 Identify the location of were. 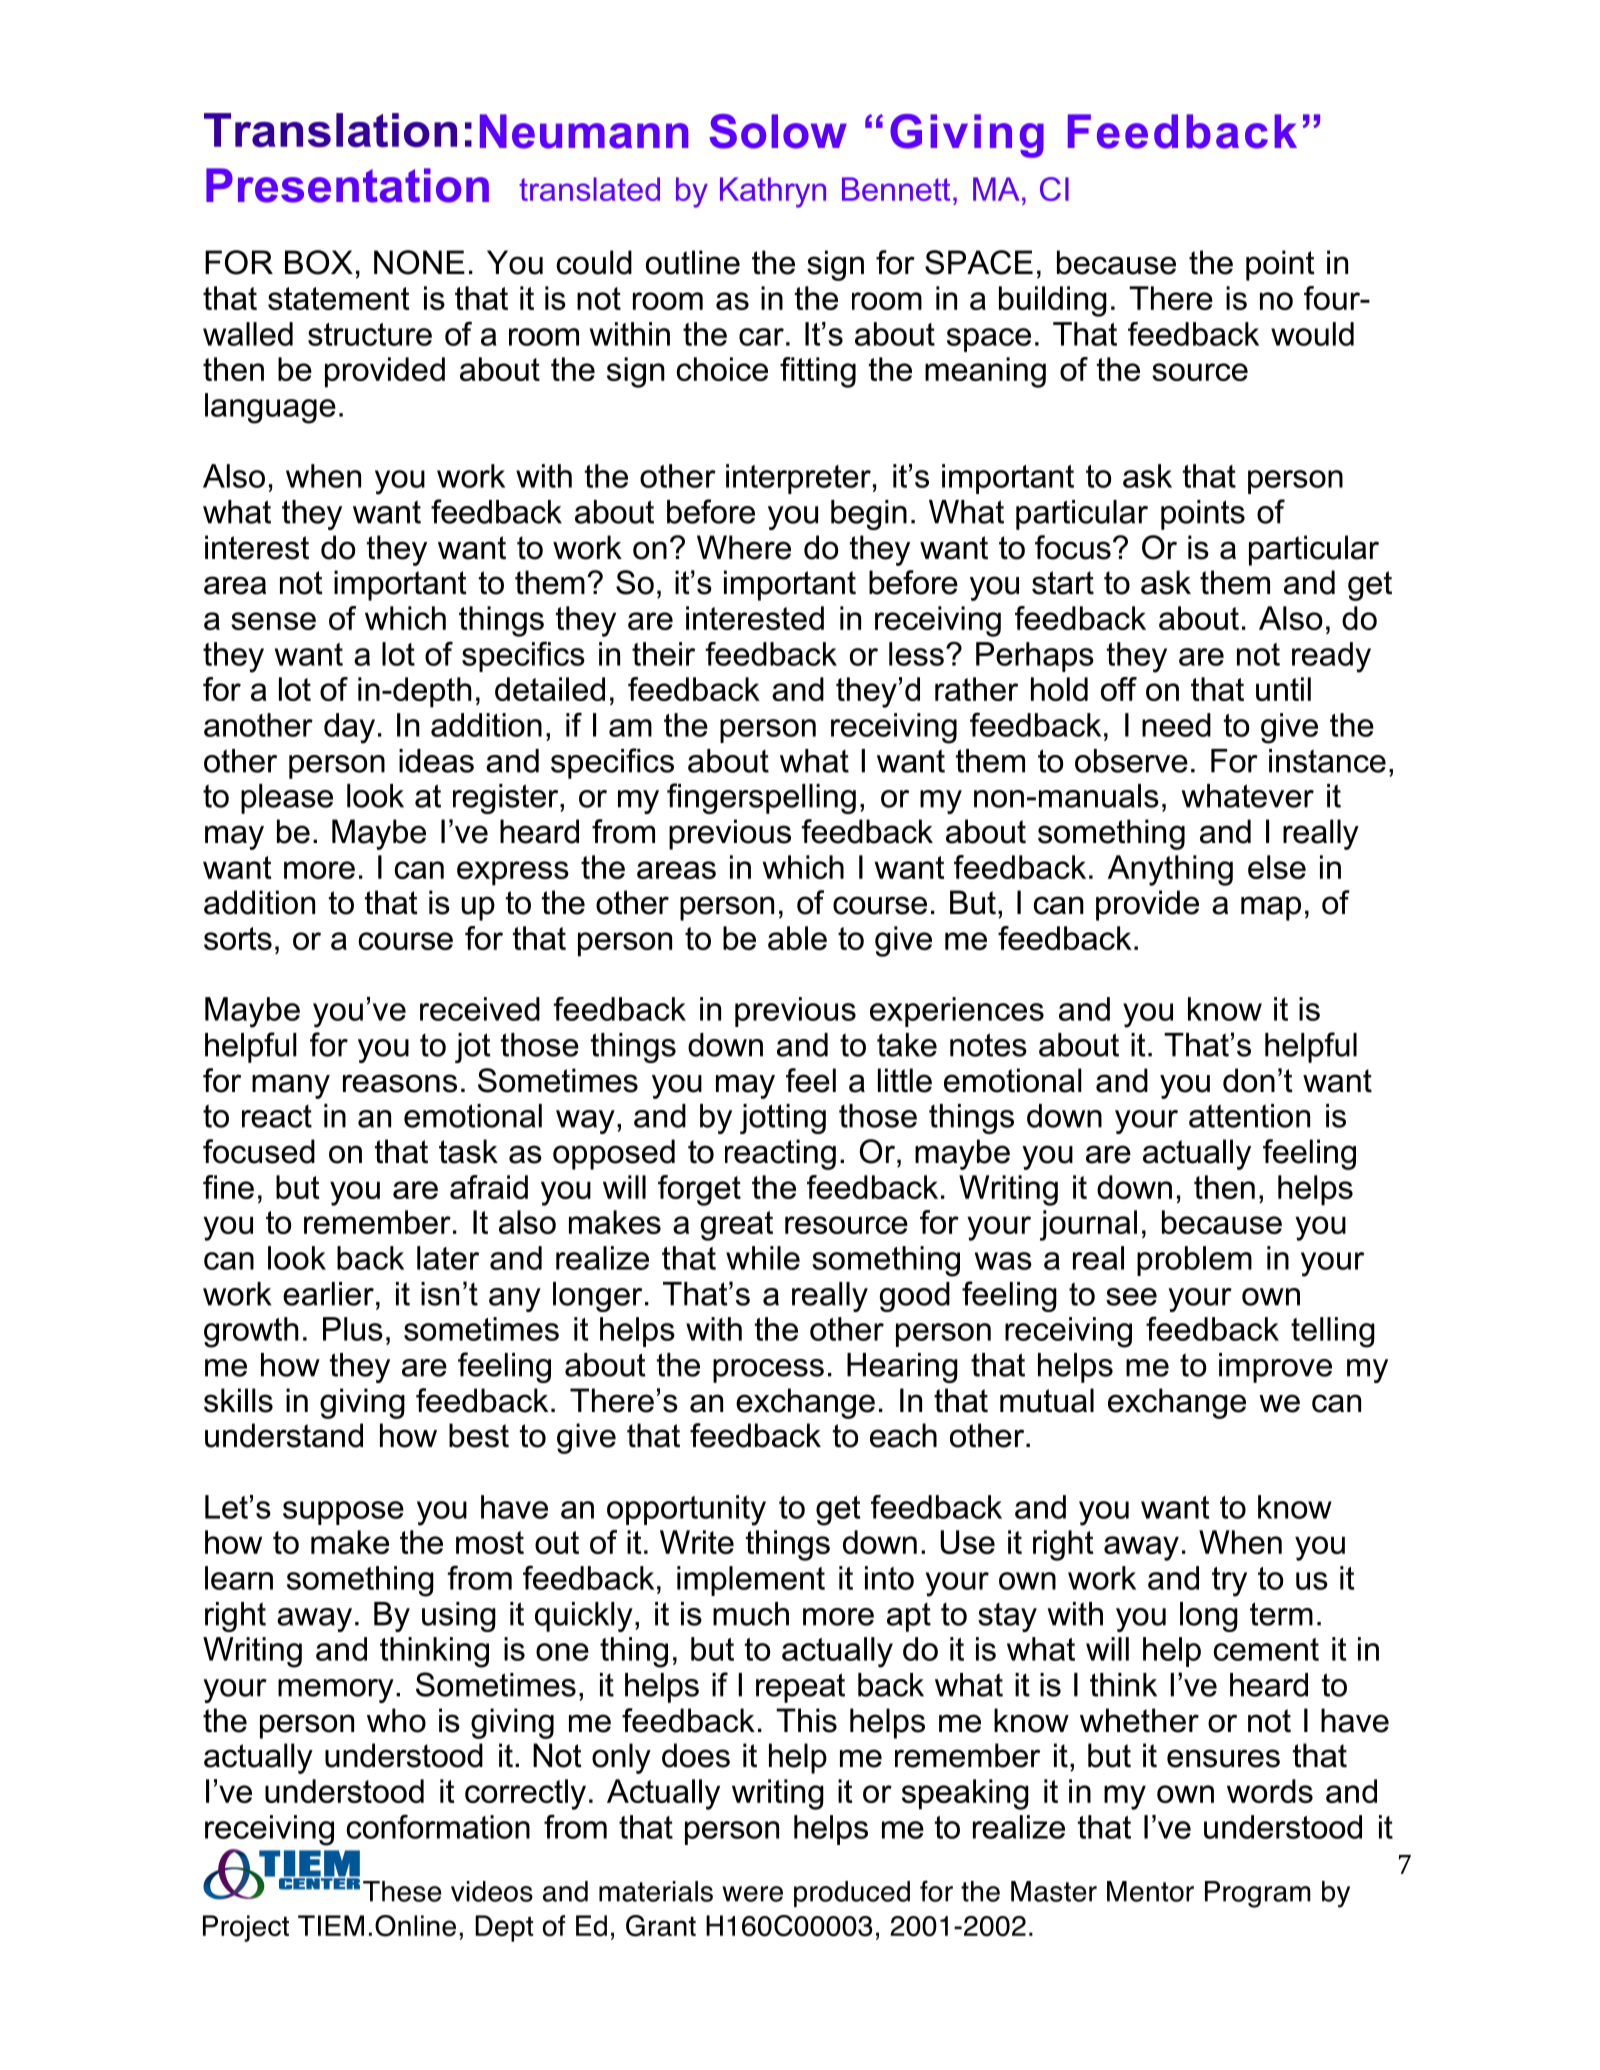
(752, 1894).
